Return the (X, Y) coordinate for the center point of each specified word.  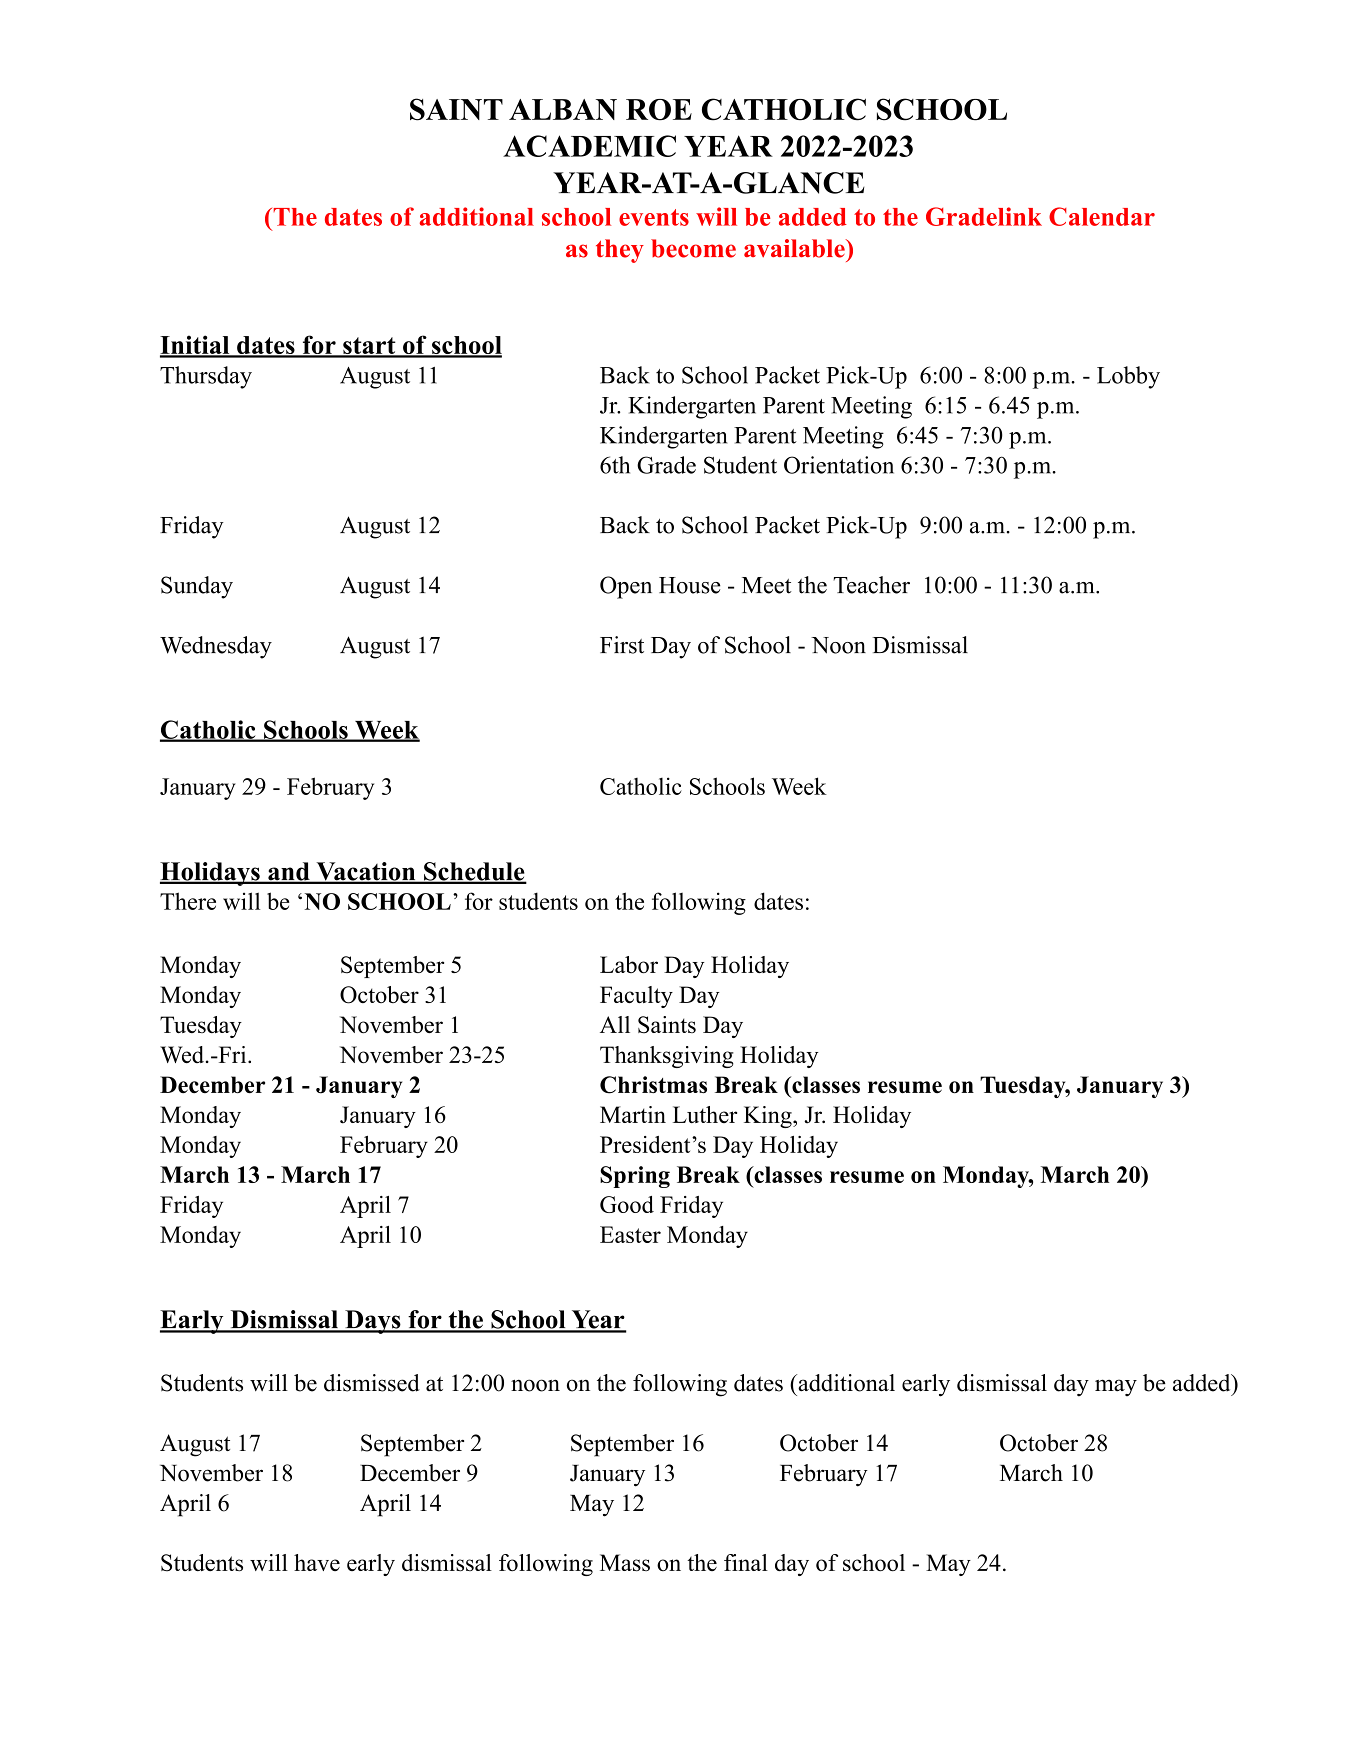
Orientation (839, 465)
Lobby (1128, 377)
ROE (659, 110)
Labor (629, 965)
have (317, 1562)
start (369, 347)
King (769, 1117)
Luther (705, 1114)
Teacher (871, 585)
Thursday (206, 377)
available (795, 248)
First (622, 645)
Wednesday (216, 647)
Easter (630, 1234)
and (289, 872)
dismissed (372, 1383)
